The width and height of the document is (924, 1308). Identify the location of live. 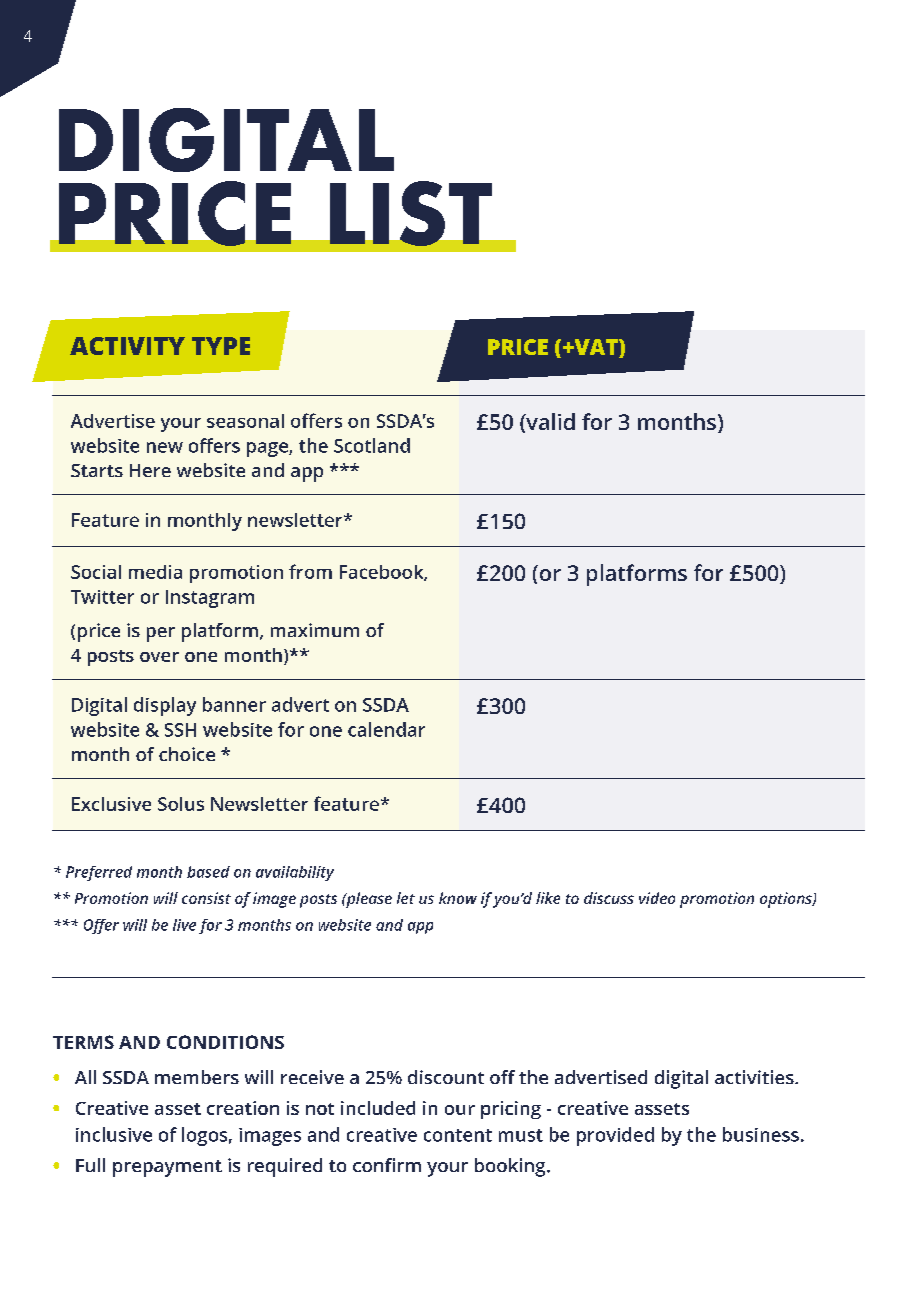
(184, 925).
